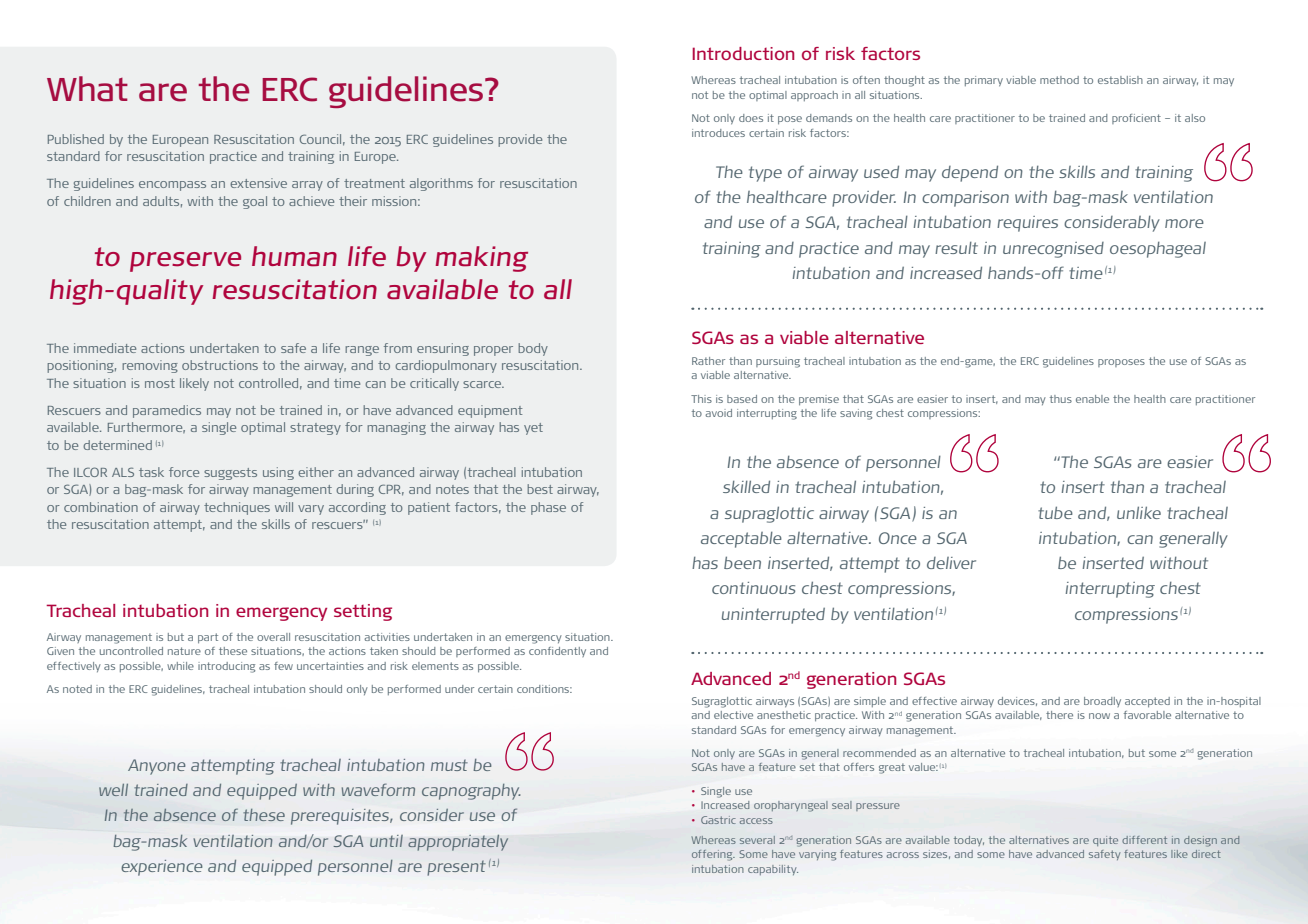  What do you see at coordinates (713, 855) in the page?
I see `offering` at bounding box center [713, 855].
